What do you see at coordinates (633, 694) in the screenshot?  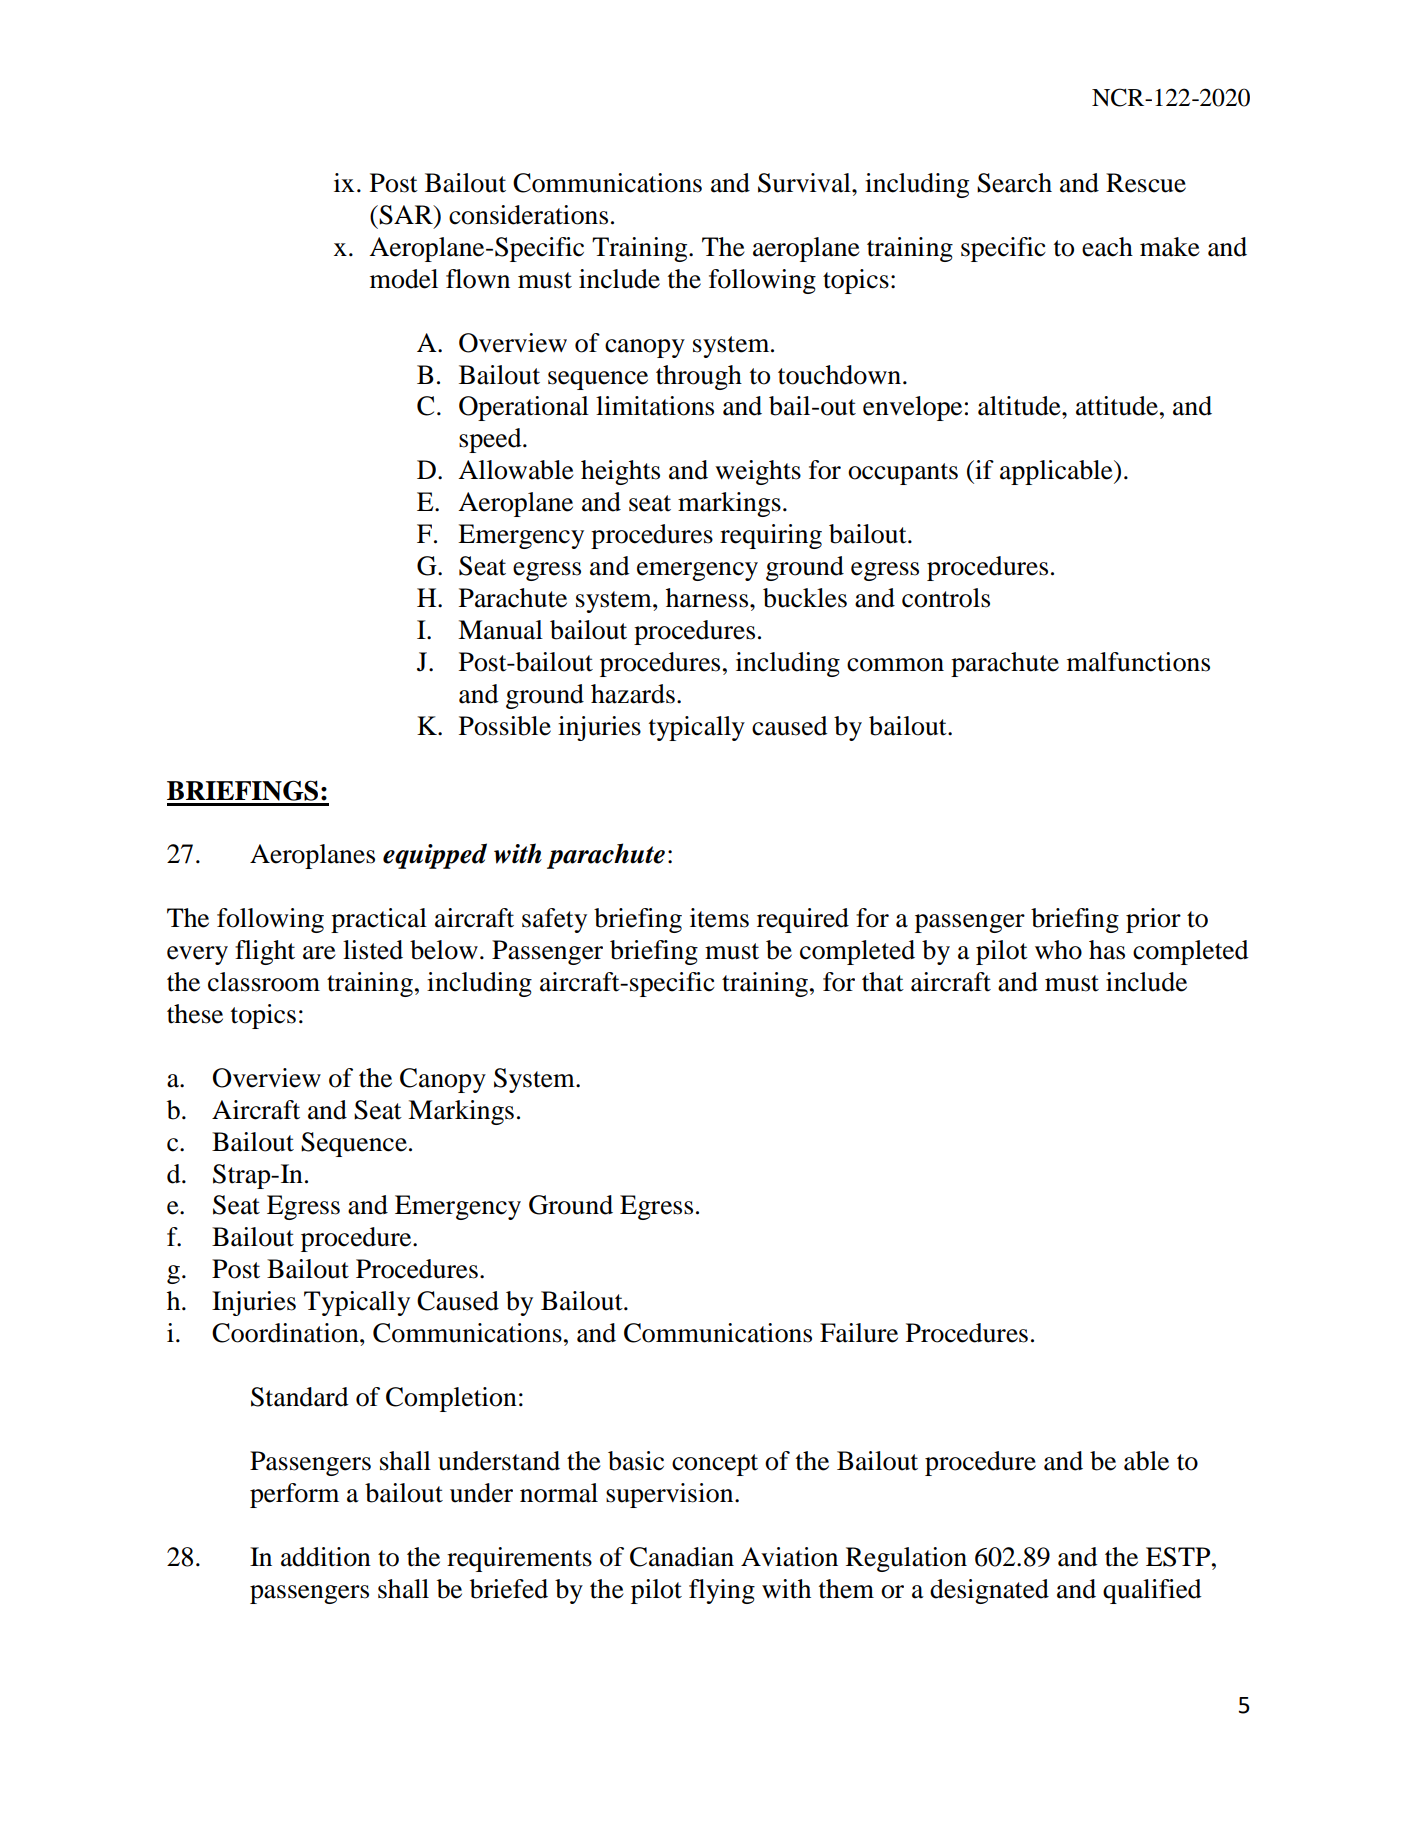 I see `hazards` at bounding box center [633, 694].
